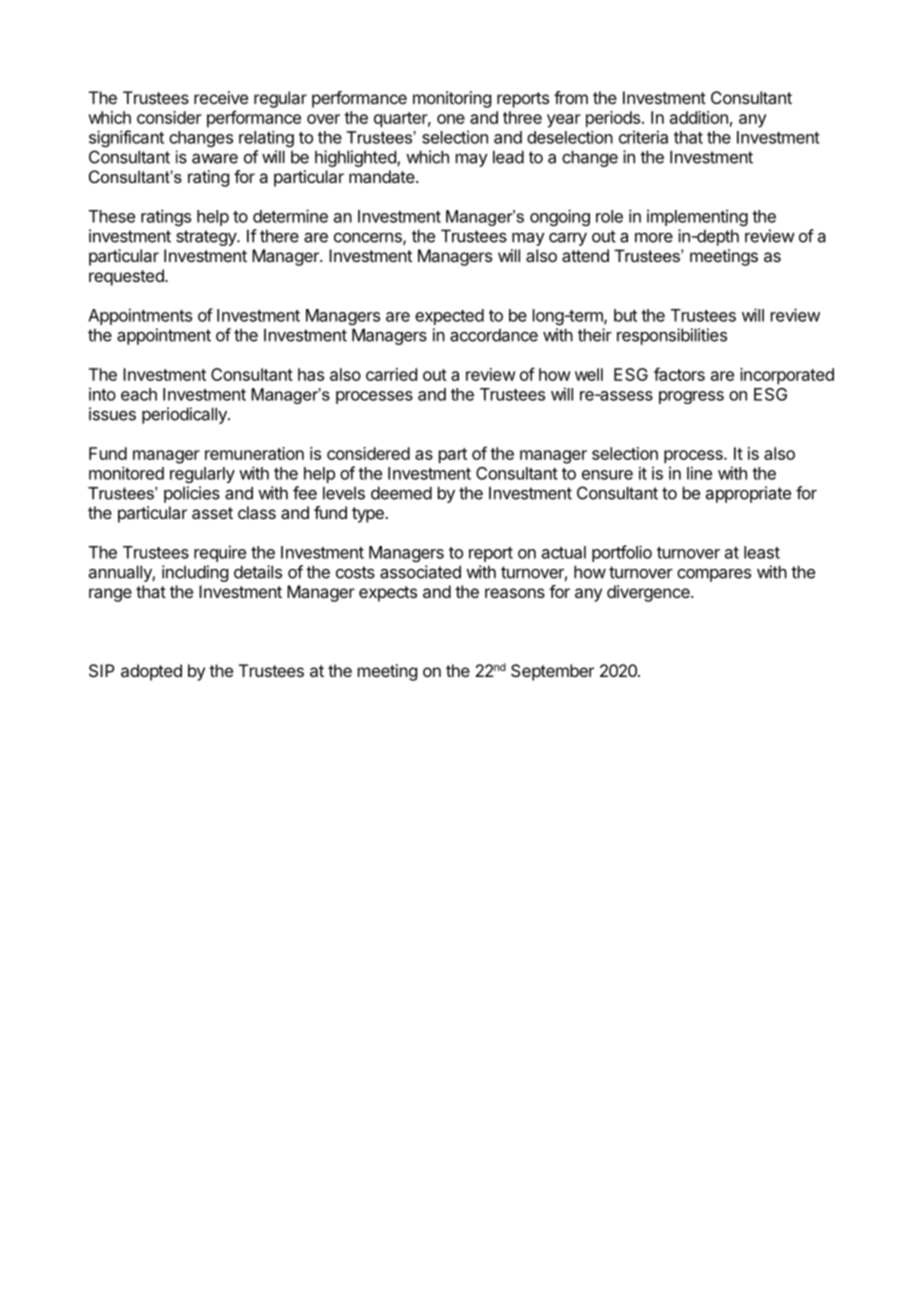  What do you see at coordinates (691, 397) in the image?
I see `progress` at bounding box center [691, 397].
